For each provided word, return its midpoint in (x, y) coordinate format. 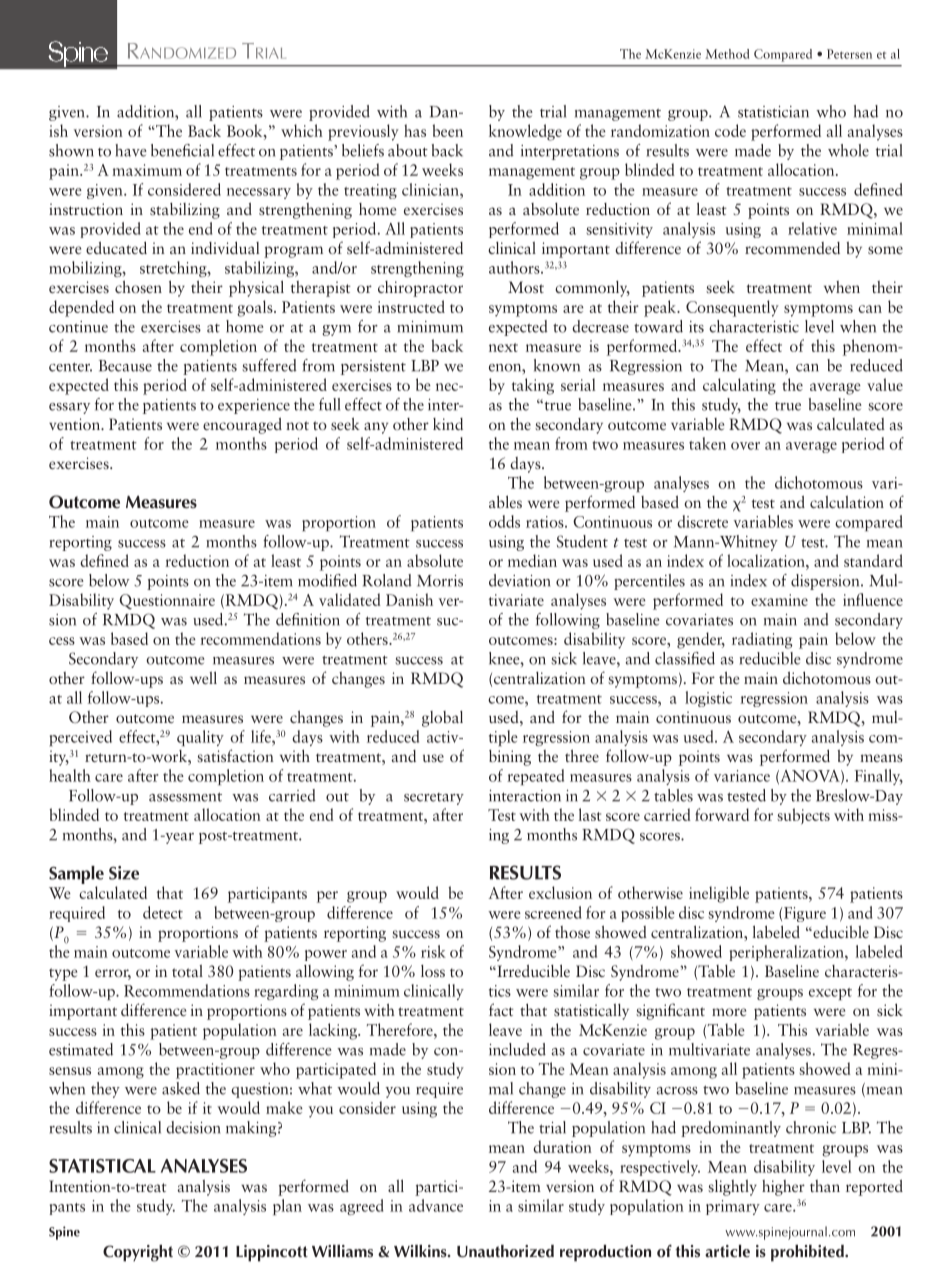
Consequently (732, 308)
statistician (773, 112)
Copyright (138, 1253)
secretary (434, 799)
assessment (185, 797)
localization (767, 560)
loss (433, 971)
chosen (138, 286)
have (131, 150)
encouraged (242, 425)
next (503, 347)
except (830, 994)
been (447, 130)
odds (504, 521)
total (187, 971)
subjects (803, 816)
